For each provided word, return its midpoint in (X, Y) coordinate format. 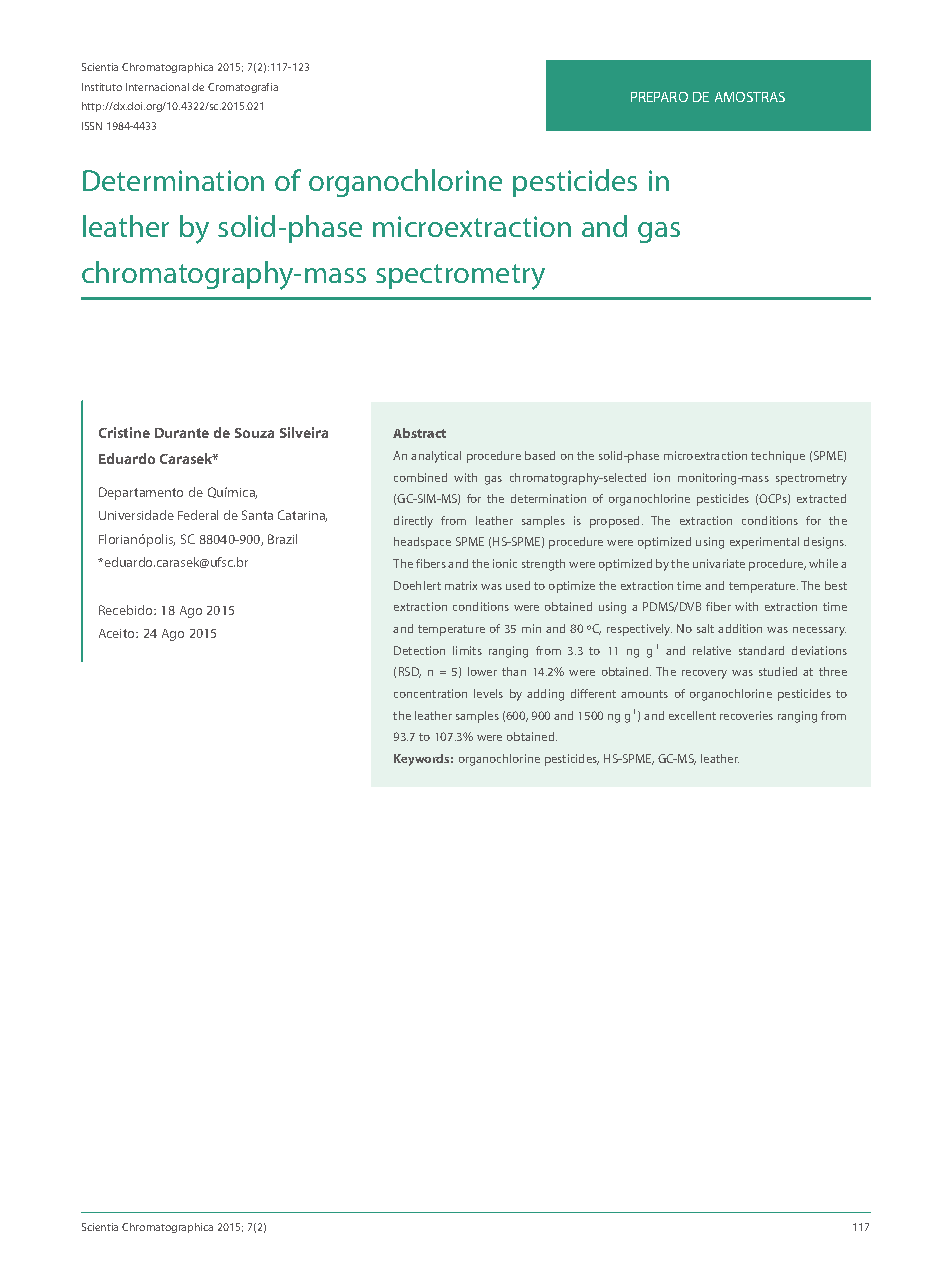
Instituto (102, 87)
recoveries (746, 715)
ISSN (92, 126)
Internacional (157, 87)
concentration (430, 693)
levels (488, 693)
